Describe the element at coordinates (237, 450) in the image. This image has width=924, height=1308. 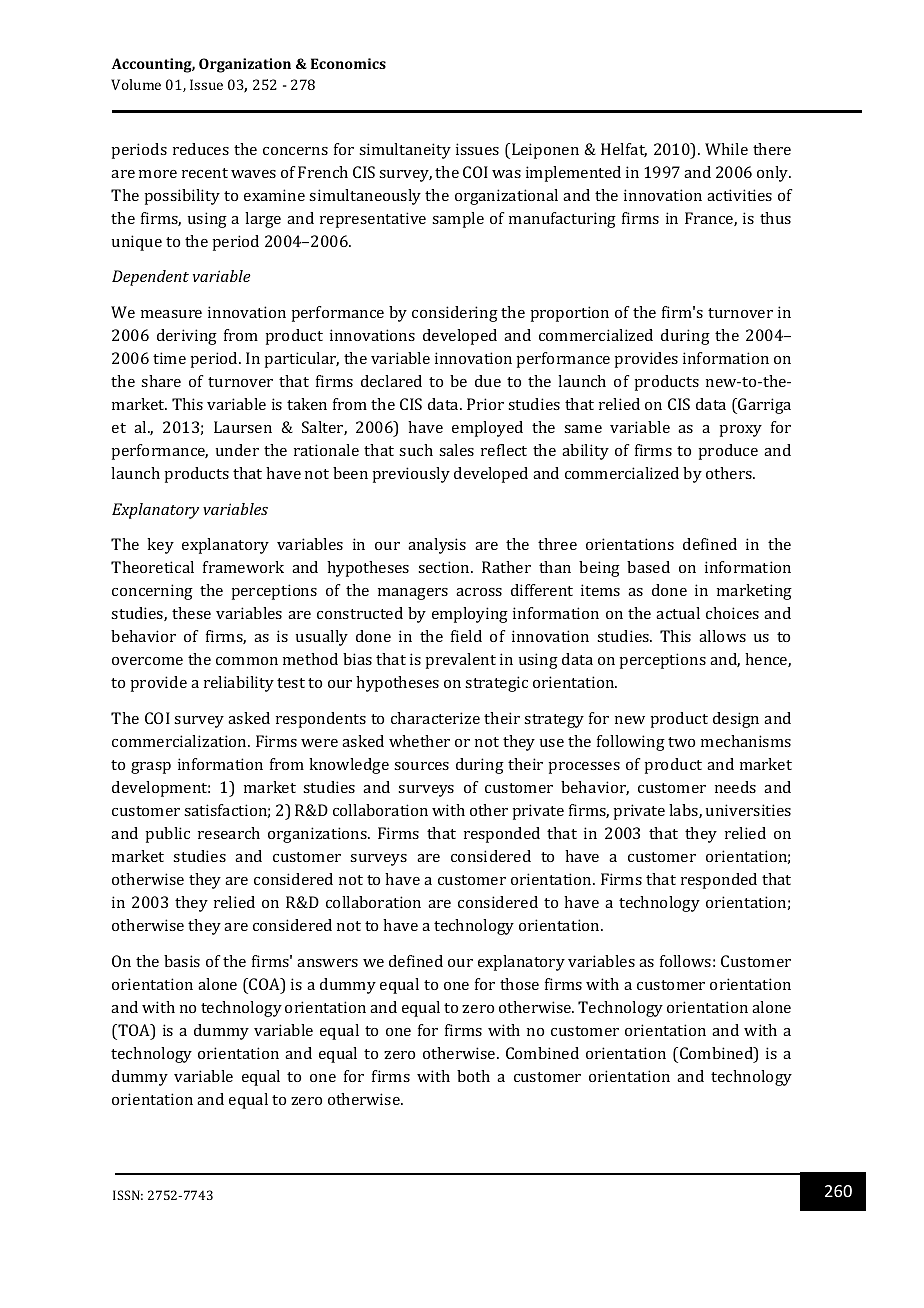
I see `under` at that location.
